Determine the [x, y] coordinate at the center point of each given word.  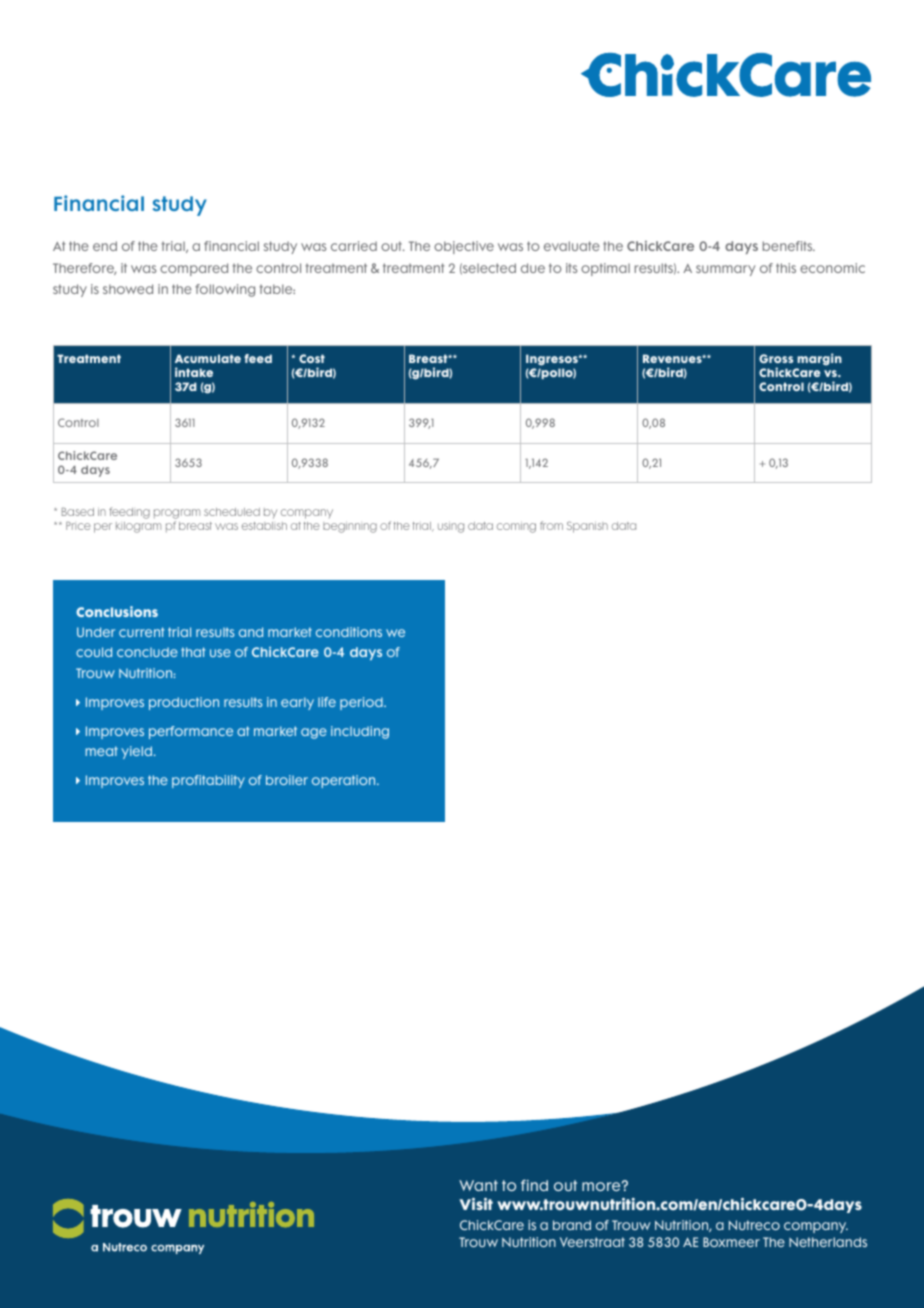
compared [194, 269]
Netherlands [828, 1242]
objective [464, 247]
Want [478, 1185]
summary [725, 270]
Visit [476, 1204]
